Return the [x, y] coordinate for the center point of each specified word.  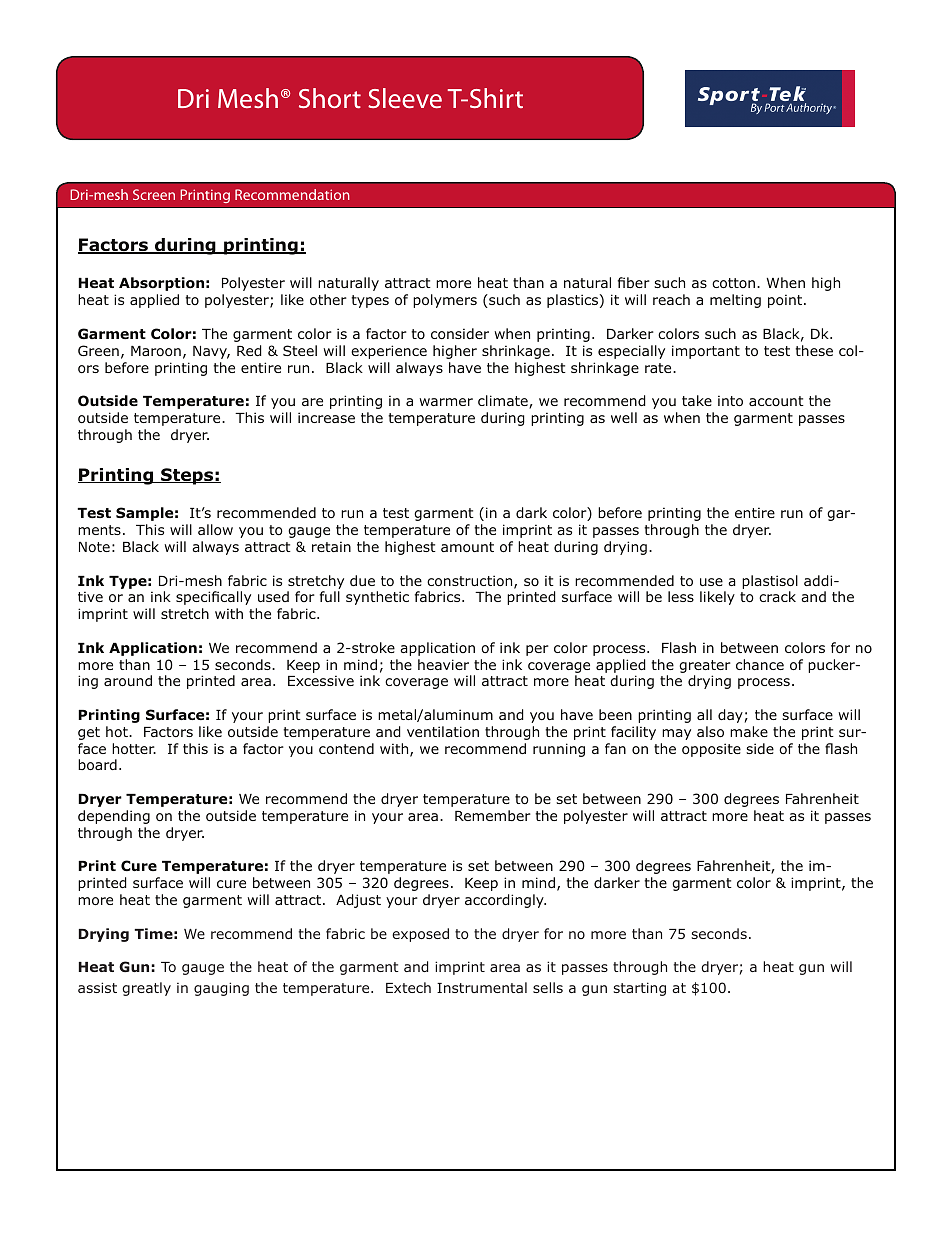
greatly [146, 989]
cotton [733, 283]
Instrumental [482, 987]
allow [215, 529]
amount [467, 547]
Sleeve [405, 98]
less [681, 596]
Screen [154, 194]
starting [639, 989]
